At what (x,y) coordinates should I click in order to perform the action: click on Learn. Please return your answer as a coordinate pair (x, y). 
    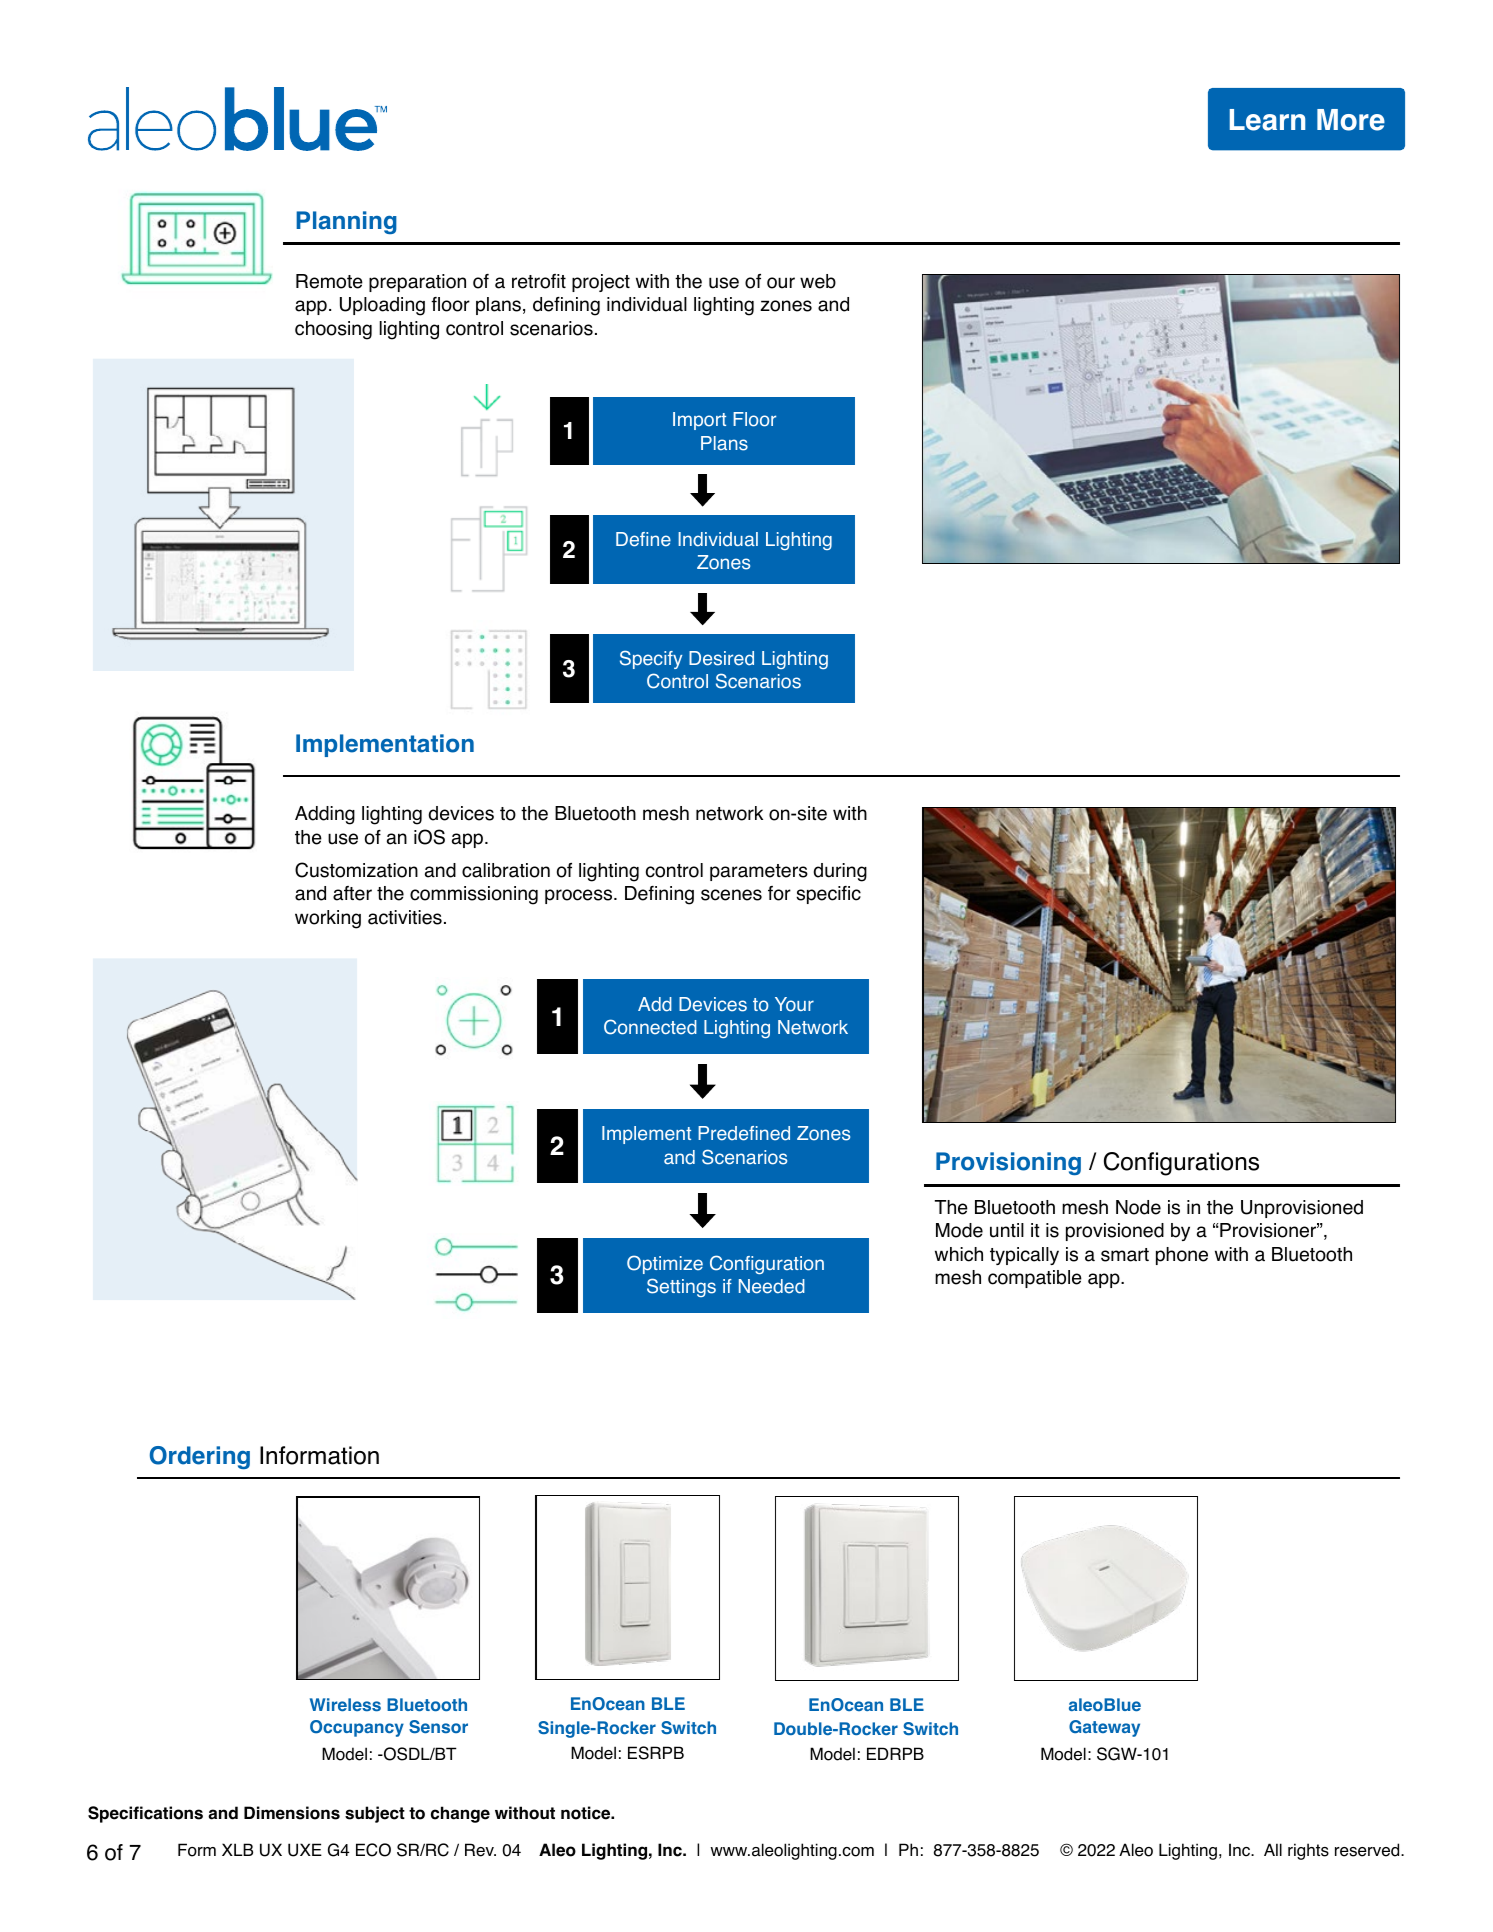
    Looking at the image, I should click on (1267, 120).
